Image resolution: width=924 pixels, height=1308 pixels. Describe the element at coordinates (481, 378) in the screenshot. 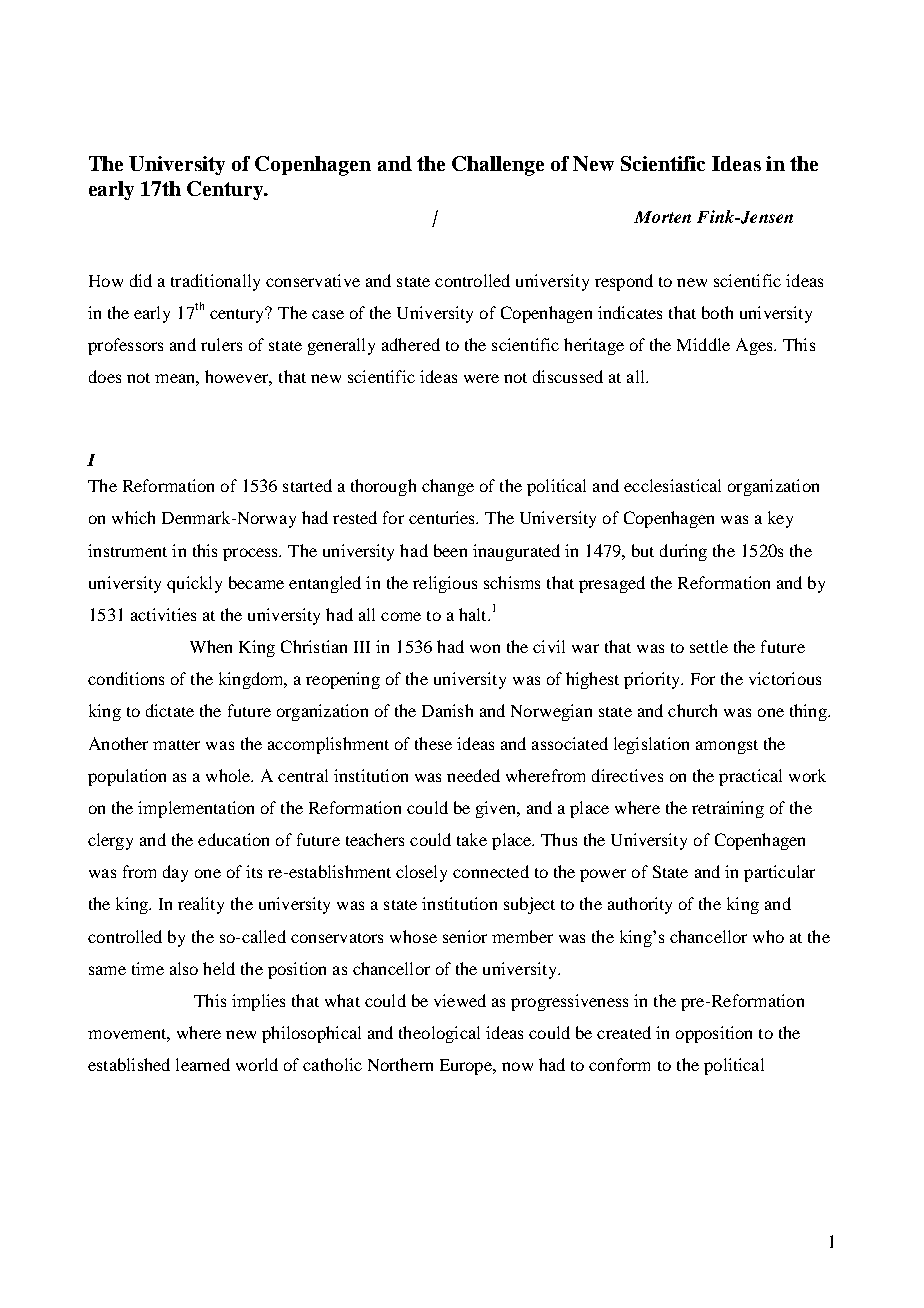

I see `were` at that location.
